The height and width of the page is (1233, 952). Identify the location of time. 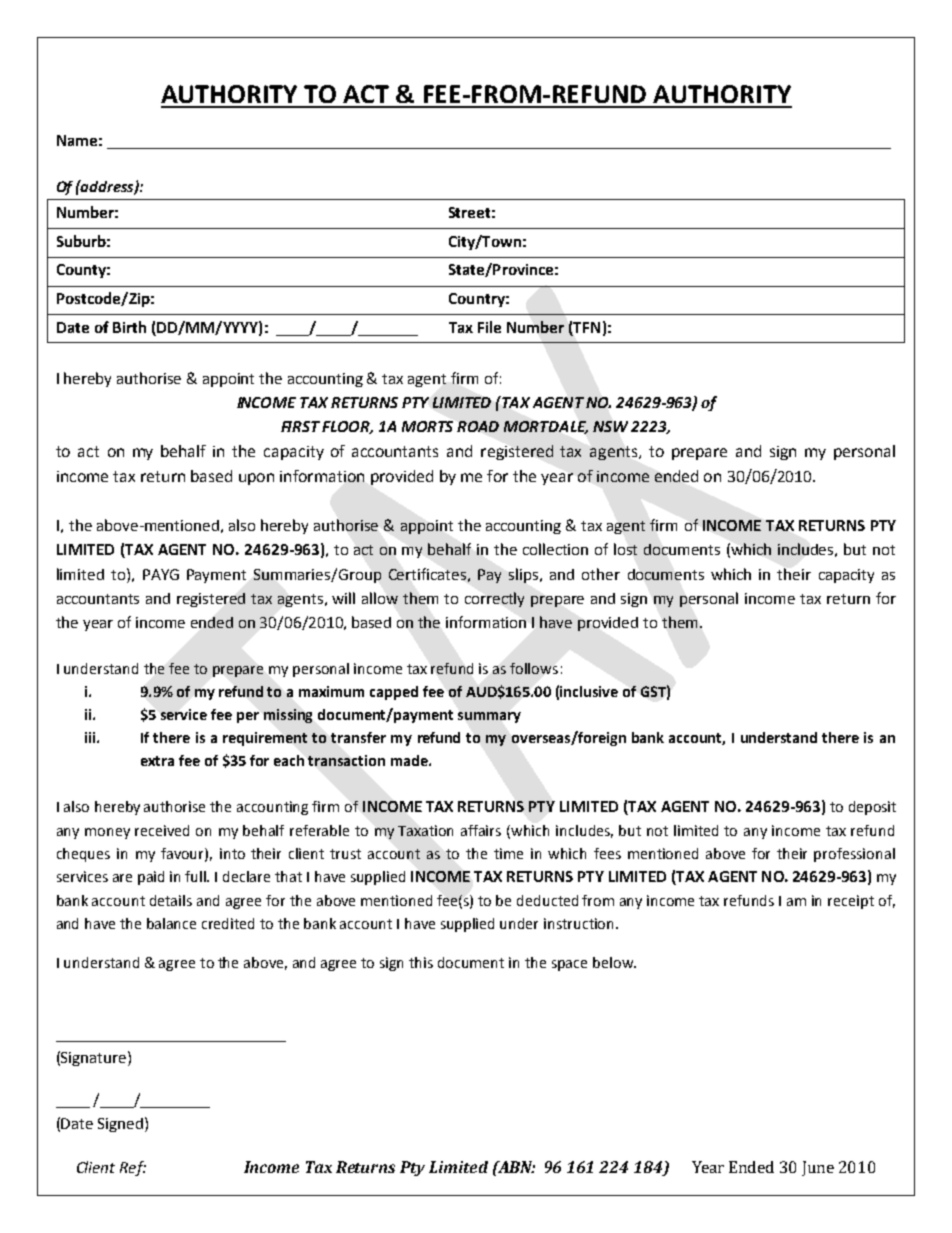
(508, 853).
